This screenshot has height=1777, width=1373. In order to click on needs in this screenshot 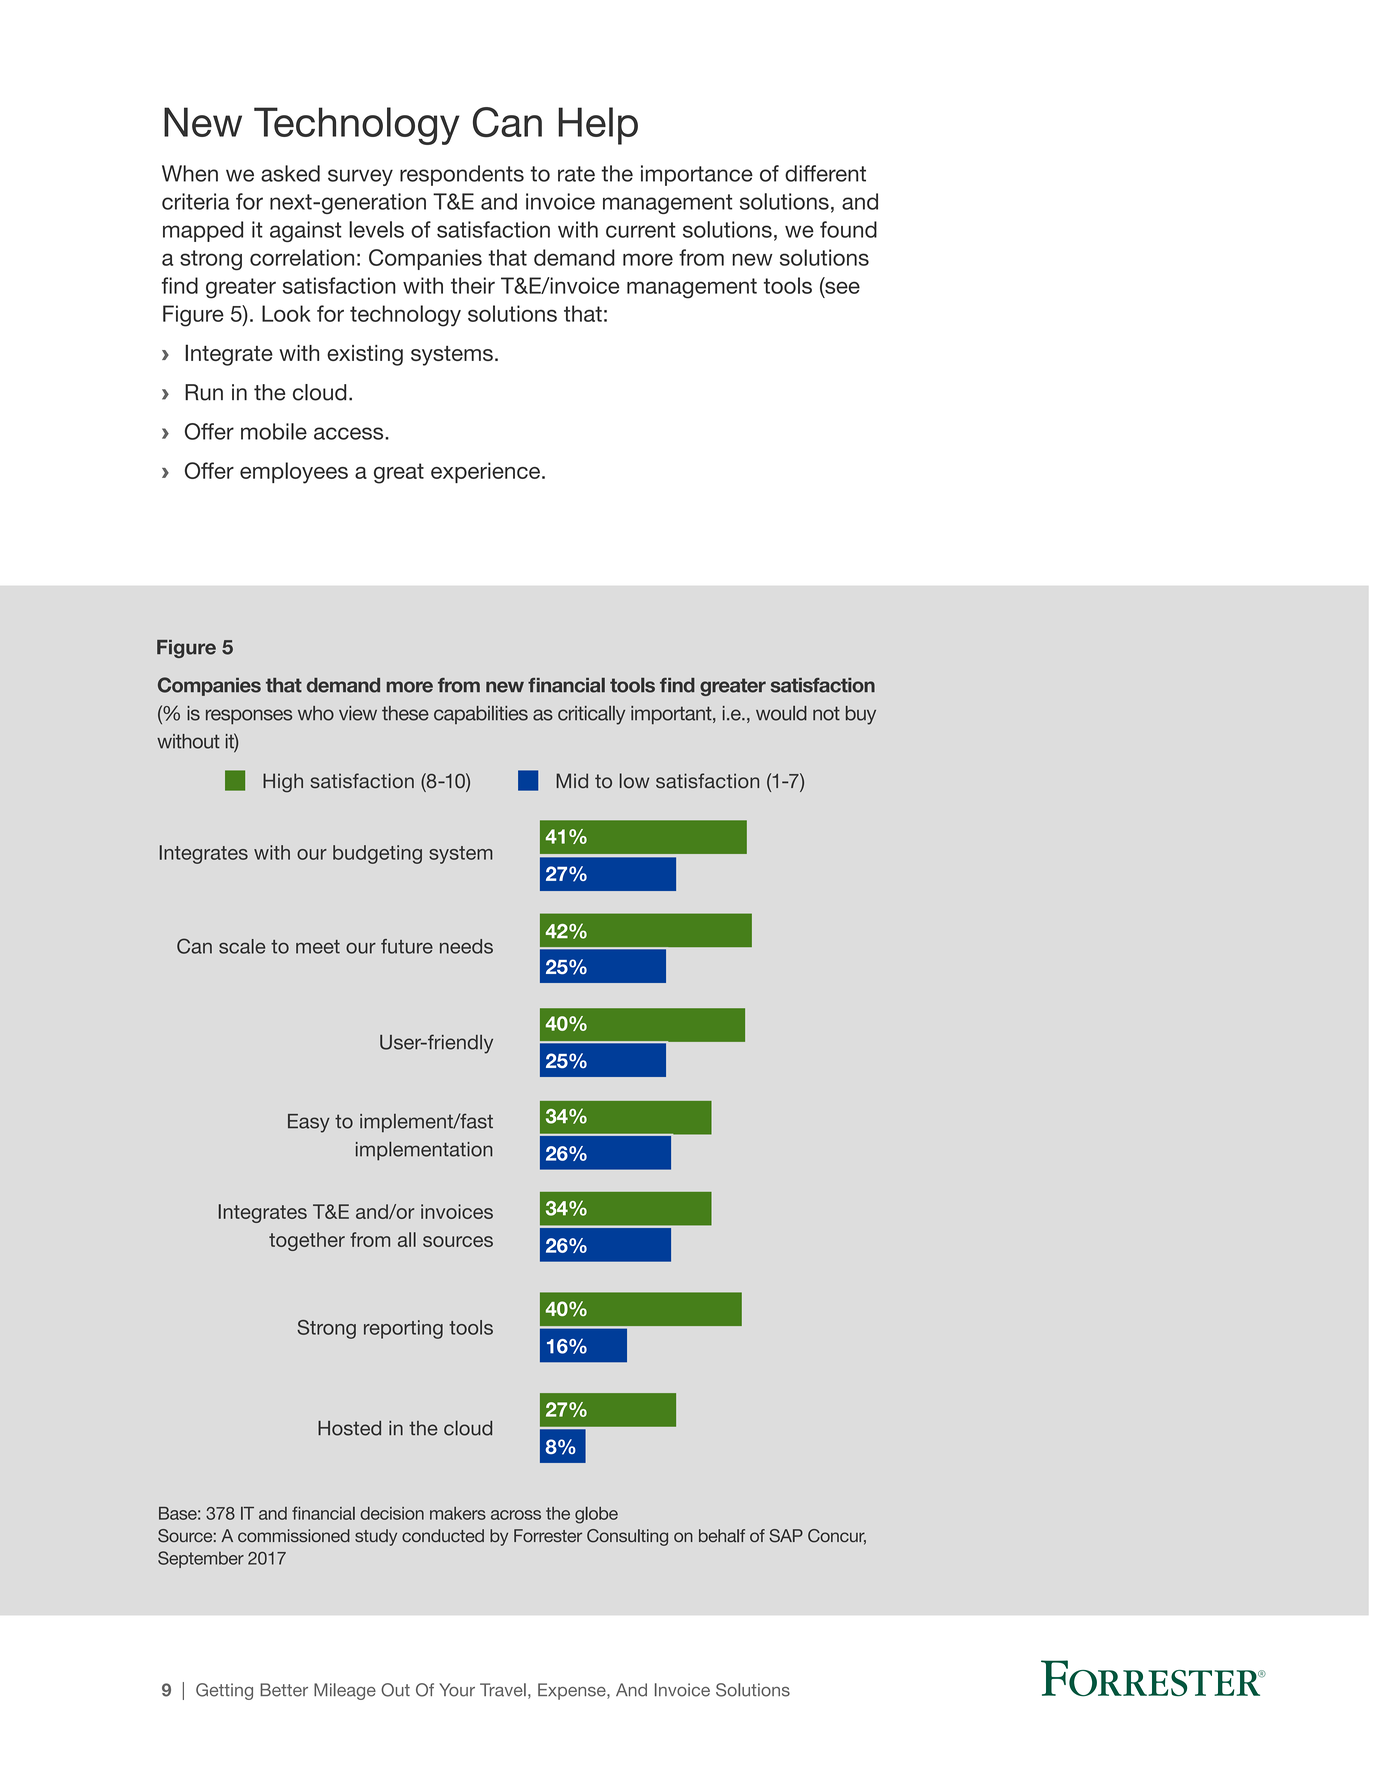, I will do `click(466, 946)`.
